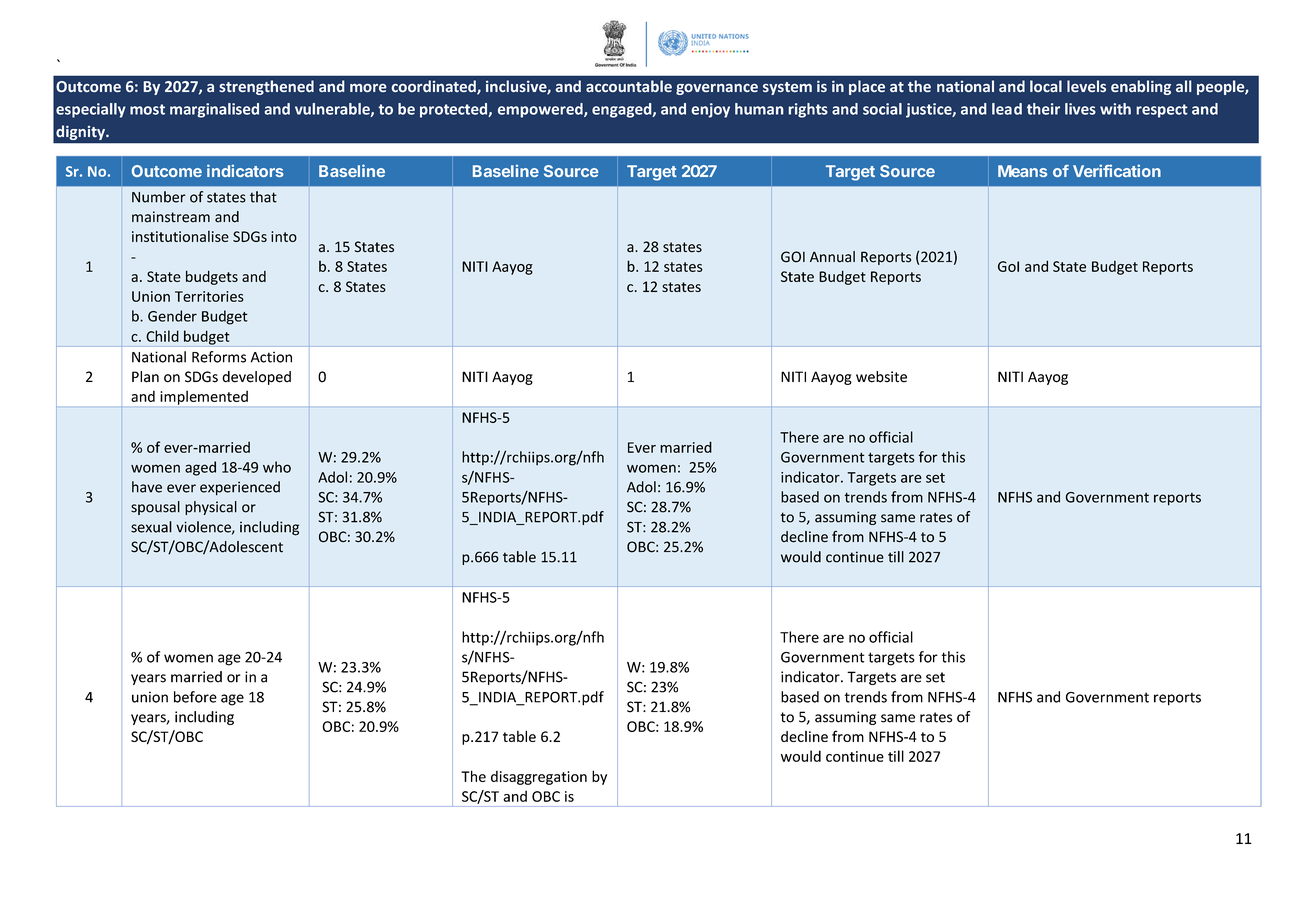 The width and height of the screenshot is (1308, 924). Describe the element at coordinates (710, 110) in the screenshot. I see `enjoy` at that location.
